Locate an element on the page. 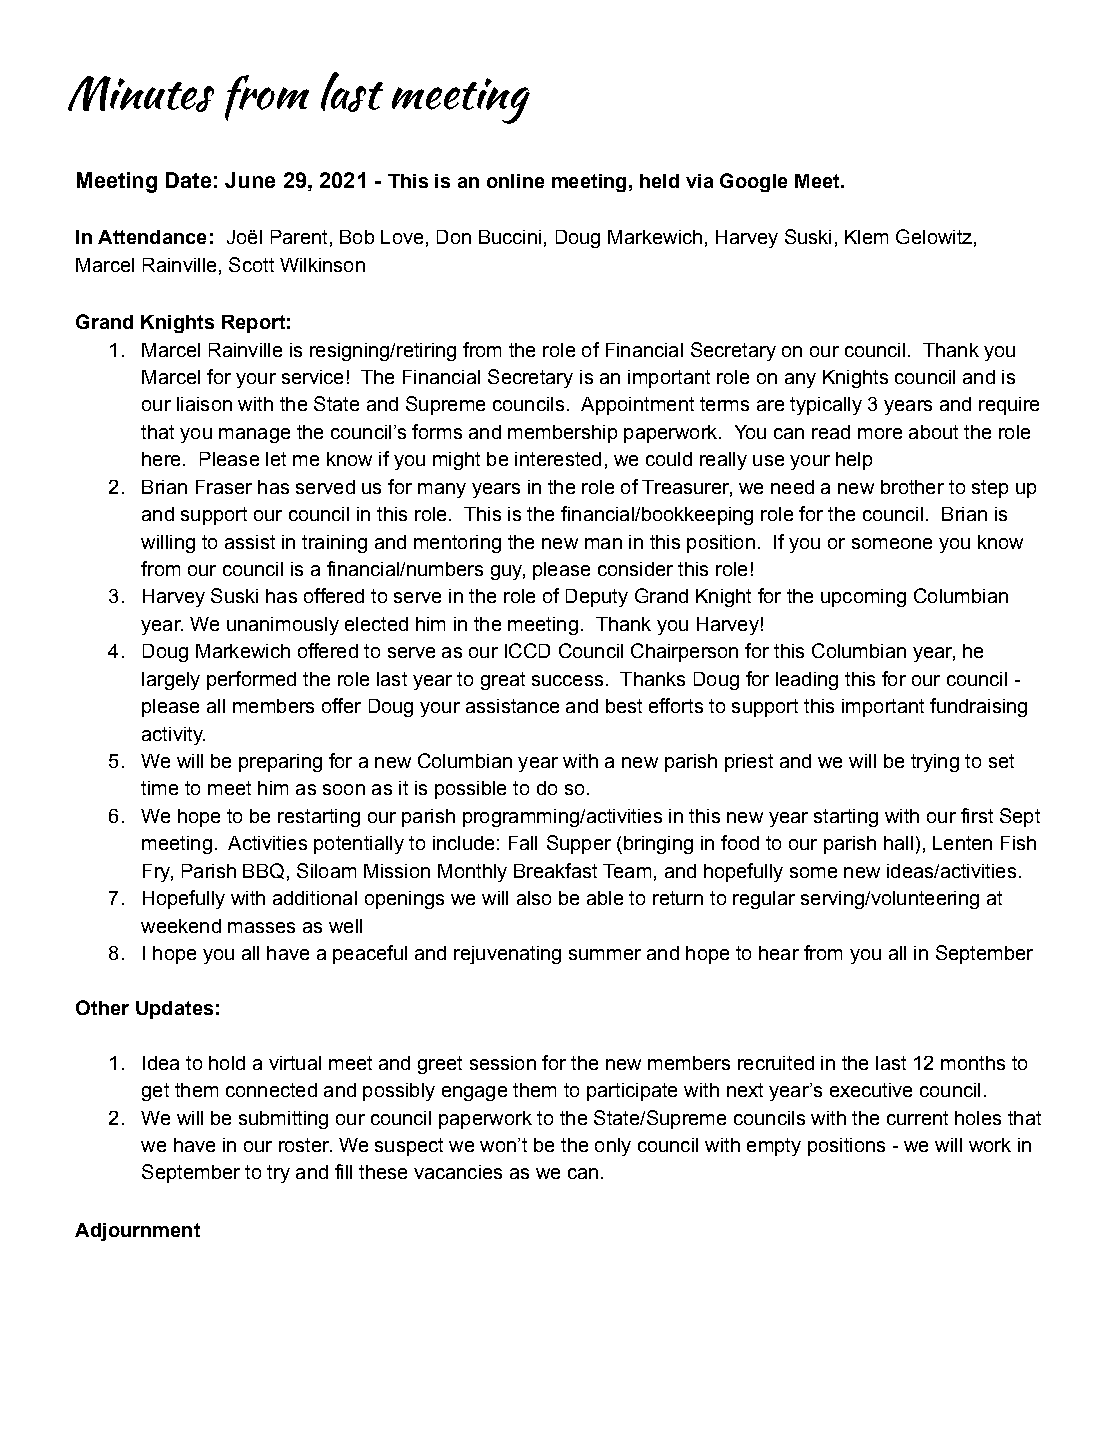 The height and width of the image is (1448, 1119). only is located at coordinates (613, 1147).
